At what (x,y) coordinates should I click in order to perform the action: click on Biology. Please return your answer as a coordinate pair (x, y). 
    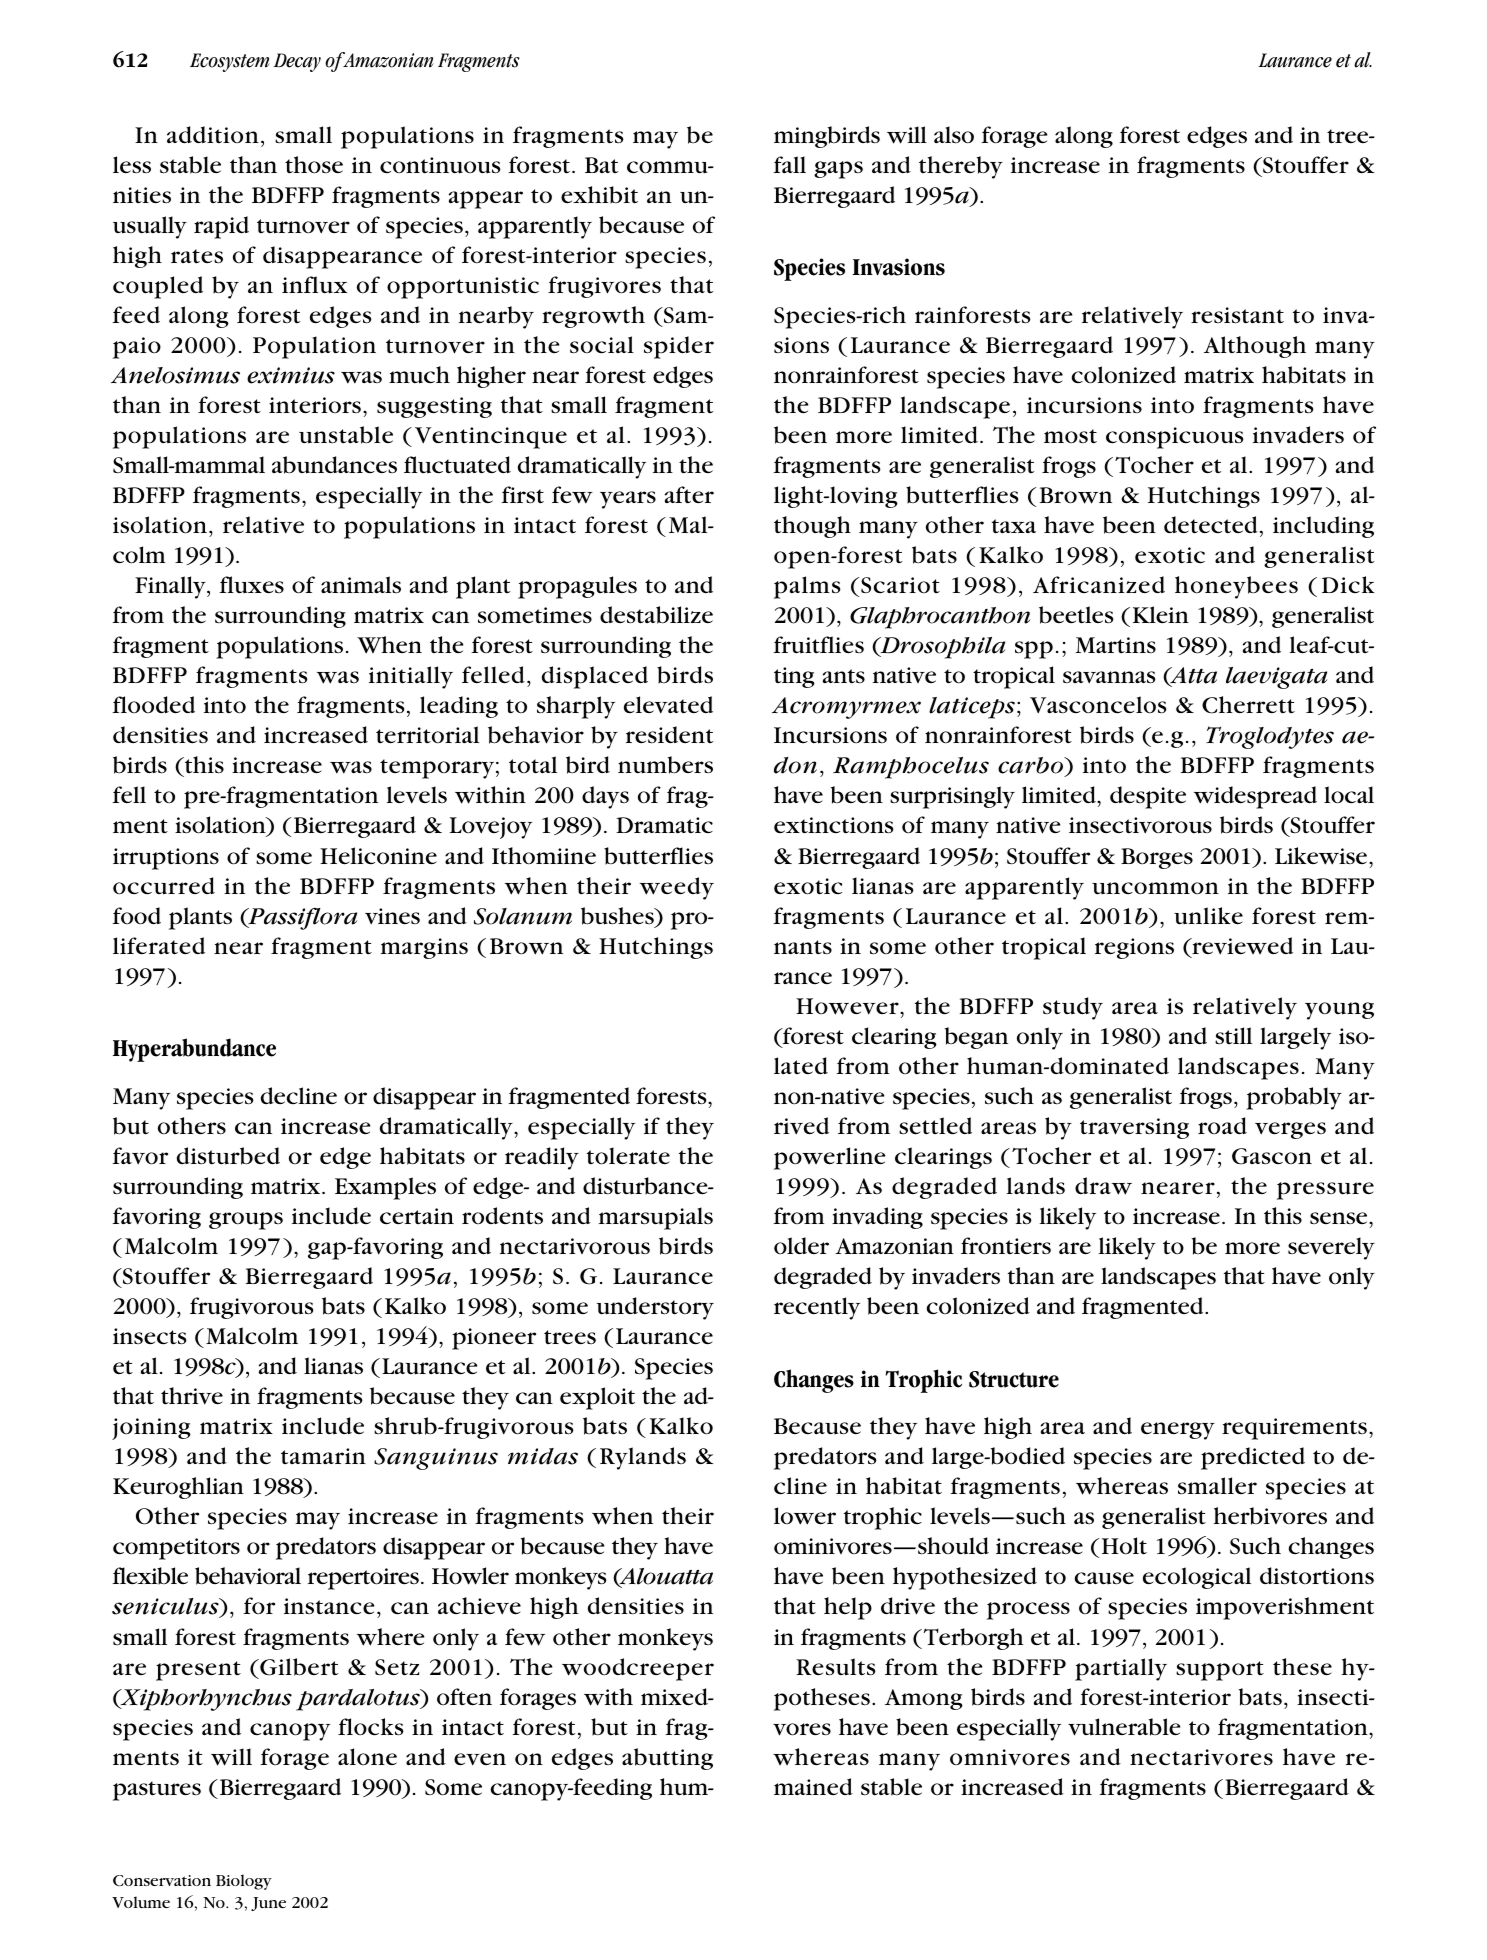
    Looking at the image, I should click on (244, 1882).
